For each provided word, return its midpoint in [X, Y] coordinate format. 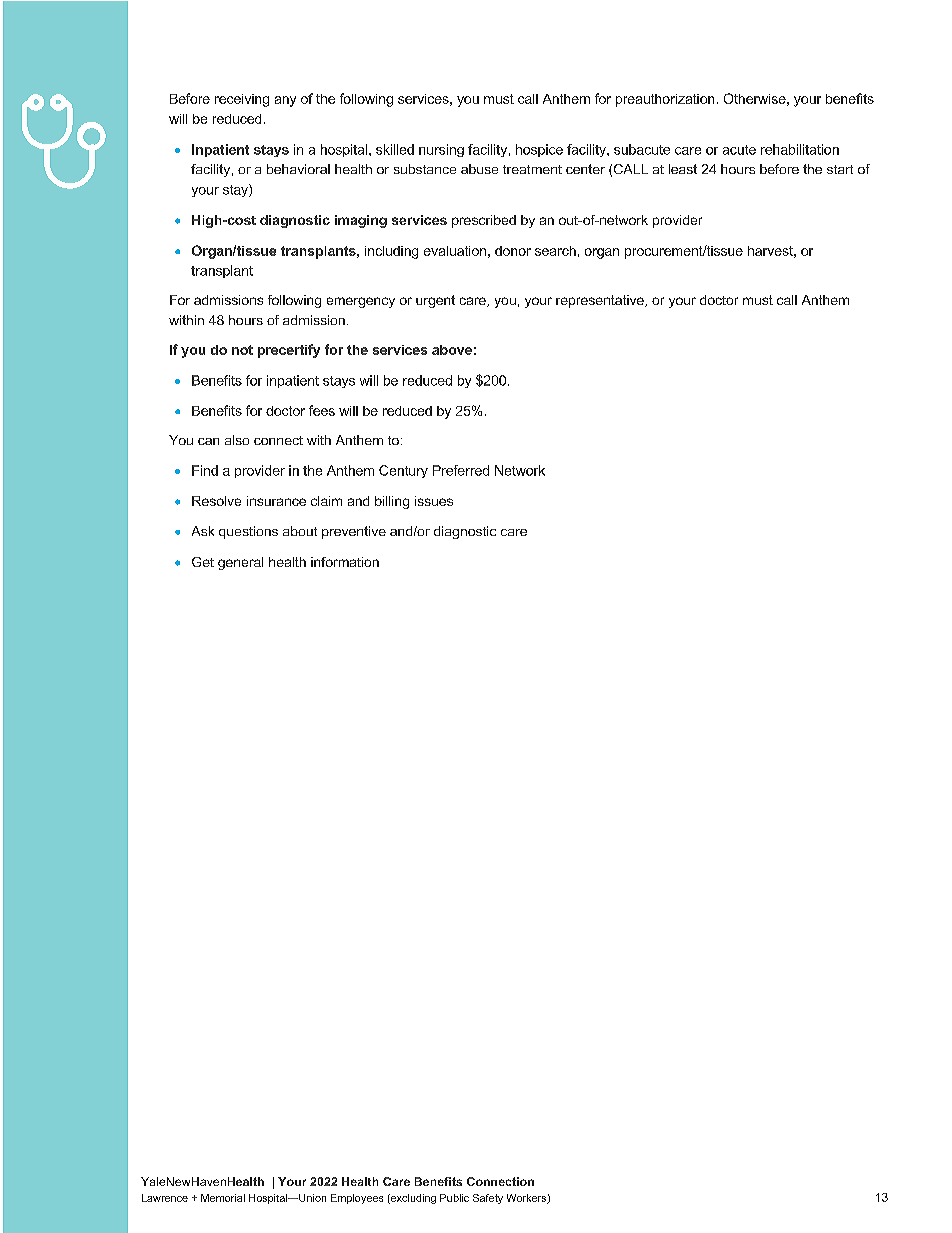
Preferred [461, 470]
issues [434, 501]
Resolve [216, 501]
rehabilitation [800, 149]
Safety [488, 1199]
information [345, 562]
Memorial [223, 1198]
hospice [539, 150]
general [240, 563]
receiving [242, 100]
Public [454, 1198]
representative [601, 301]
